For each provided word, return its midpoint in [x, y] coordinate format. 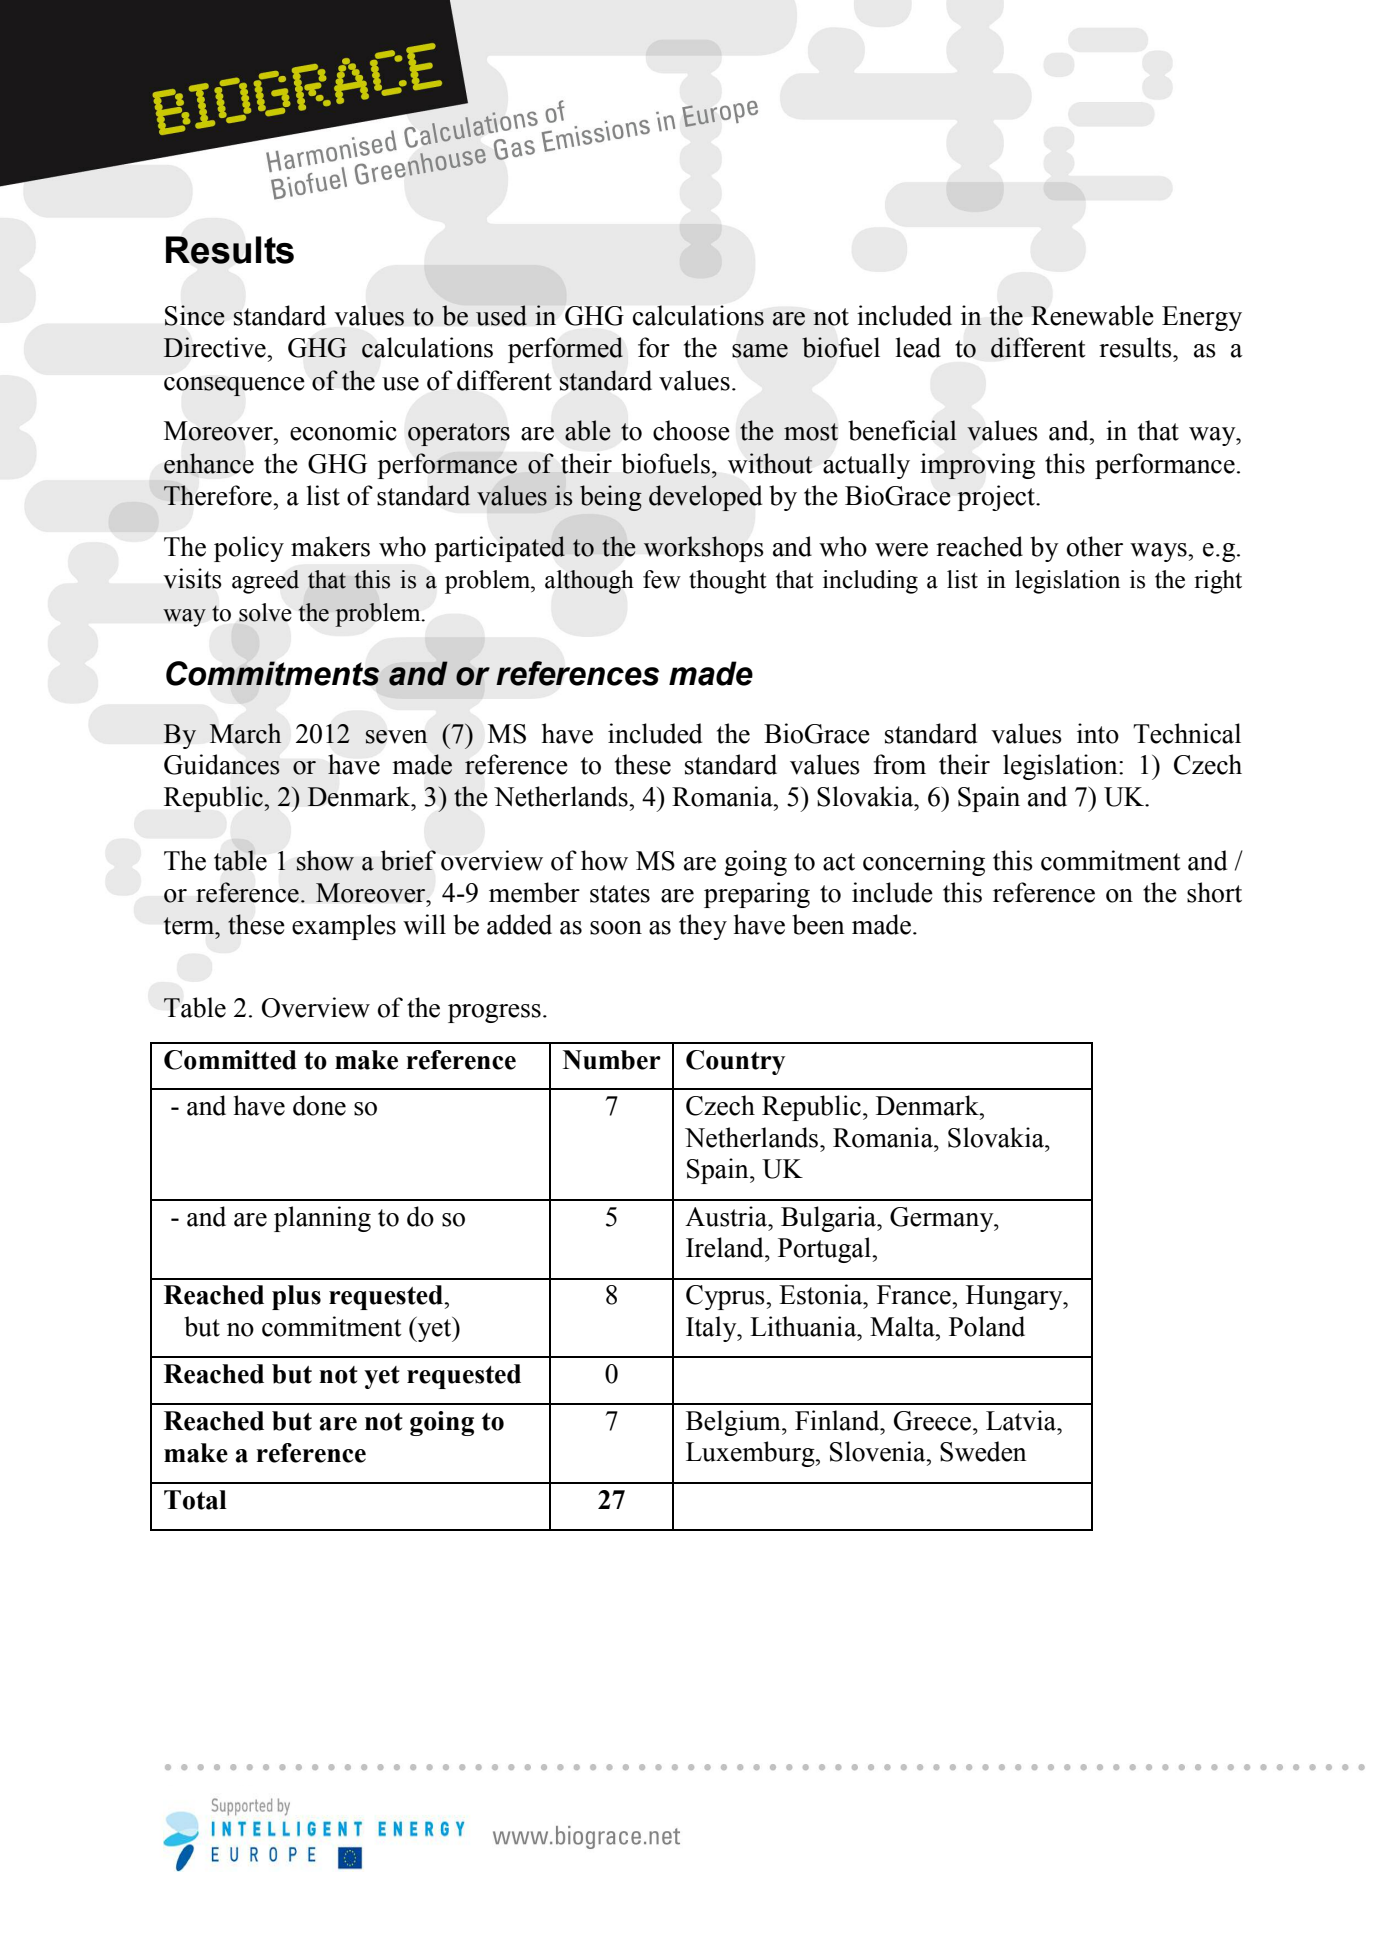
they [703, 927]
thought [728, 582]
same [760, 351]
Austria [727, 1216]
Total [195, 1500]
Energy [1202, 318]
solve [265, 612]
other [1095, 546]
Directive [215, 347]
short [1214, 892]
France [915, 1295]
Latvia [1022, 1420]
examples [344, 927]
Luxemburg [751, 1454]
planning [322, 1219]
